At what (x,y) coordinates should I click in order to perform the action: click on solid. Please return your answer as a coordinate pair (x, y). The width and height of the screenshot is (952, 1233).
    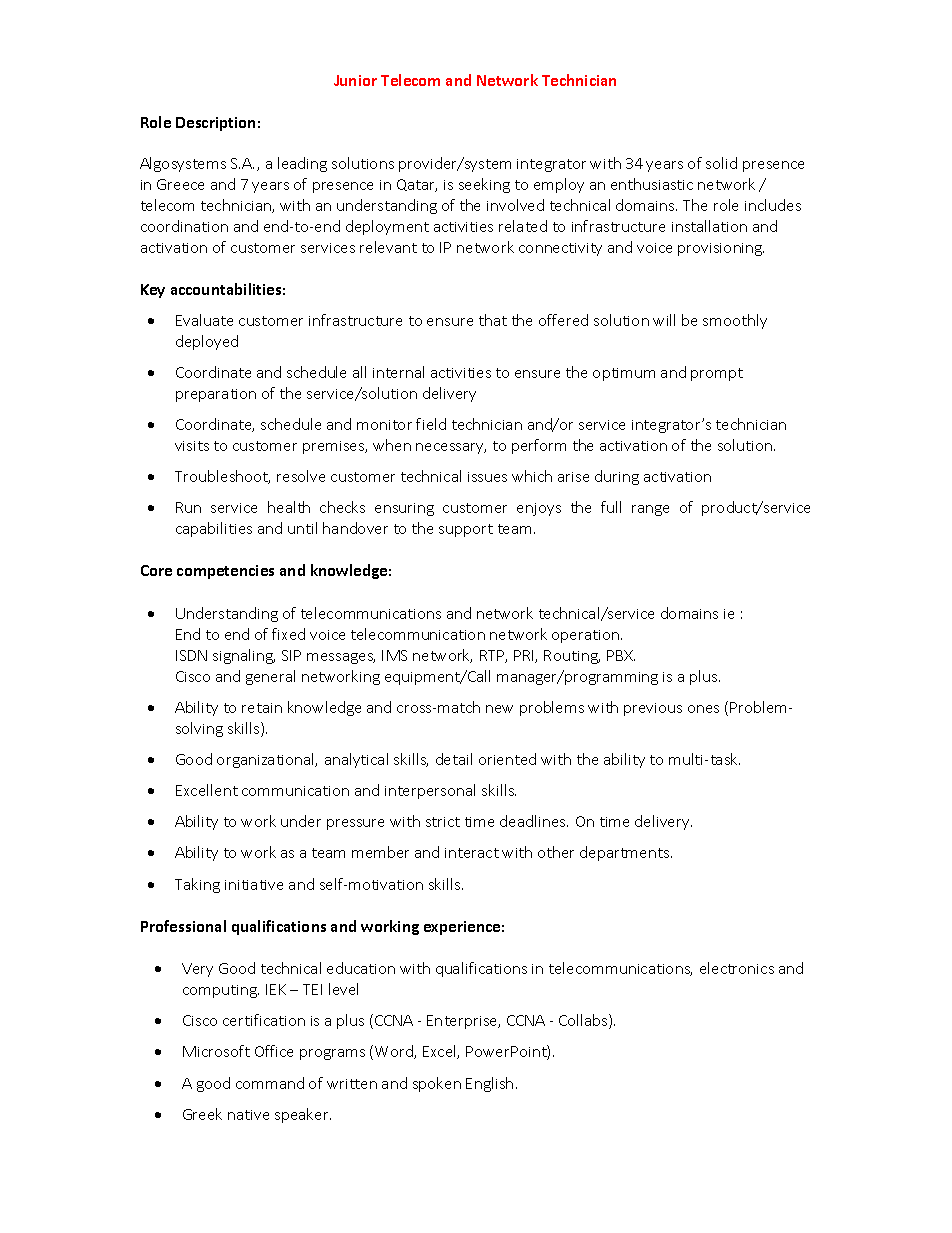
    Looking at the image, I should click on (721, 163).
